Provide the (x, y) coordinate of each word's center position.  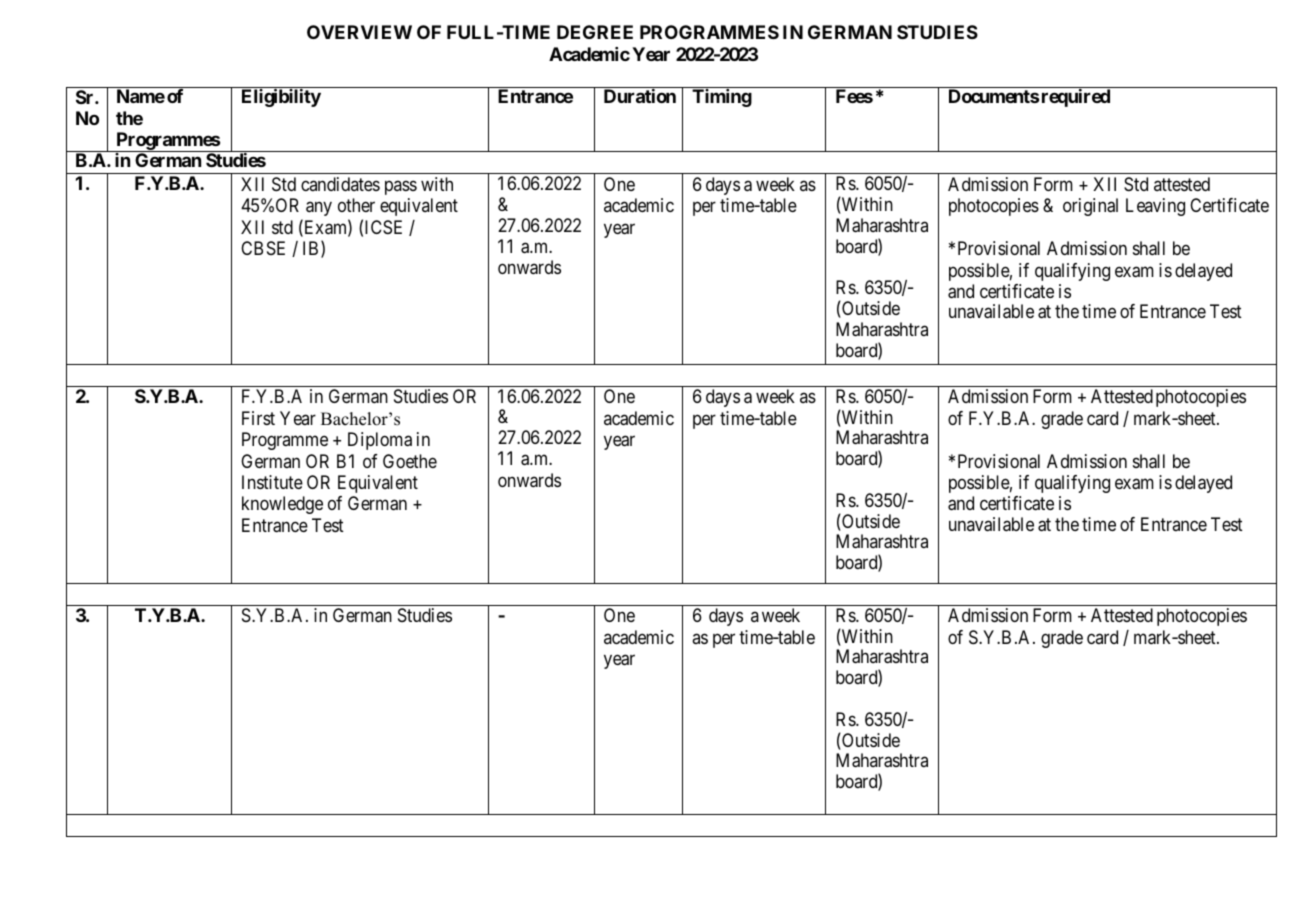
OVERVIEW (359, 32)
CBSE (263, 248)
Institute (272, 482)
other (356, 205)
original (1090, 207)
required (1076, 98)
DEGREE (595, 32)
